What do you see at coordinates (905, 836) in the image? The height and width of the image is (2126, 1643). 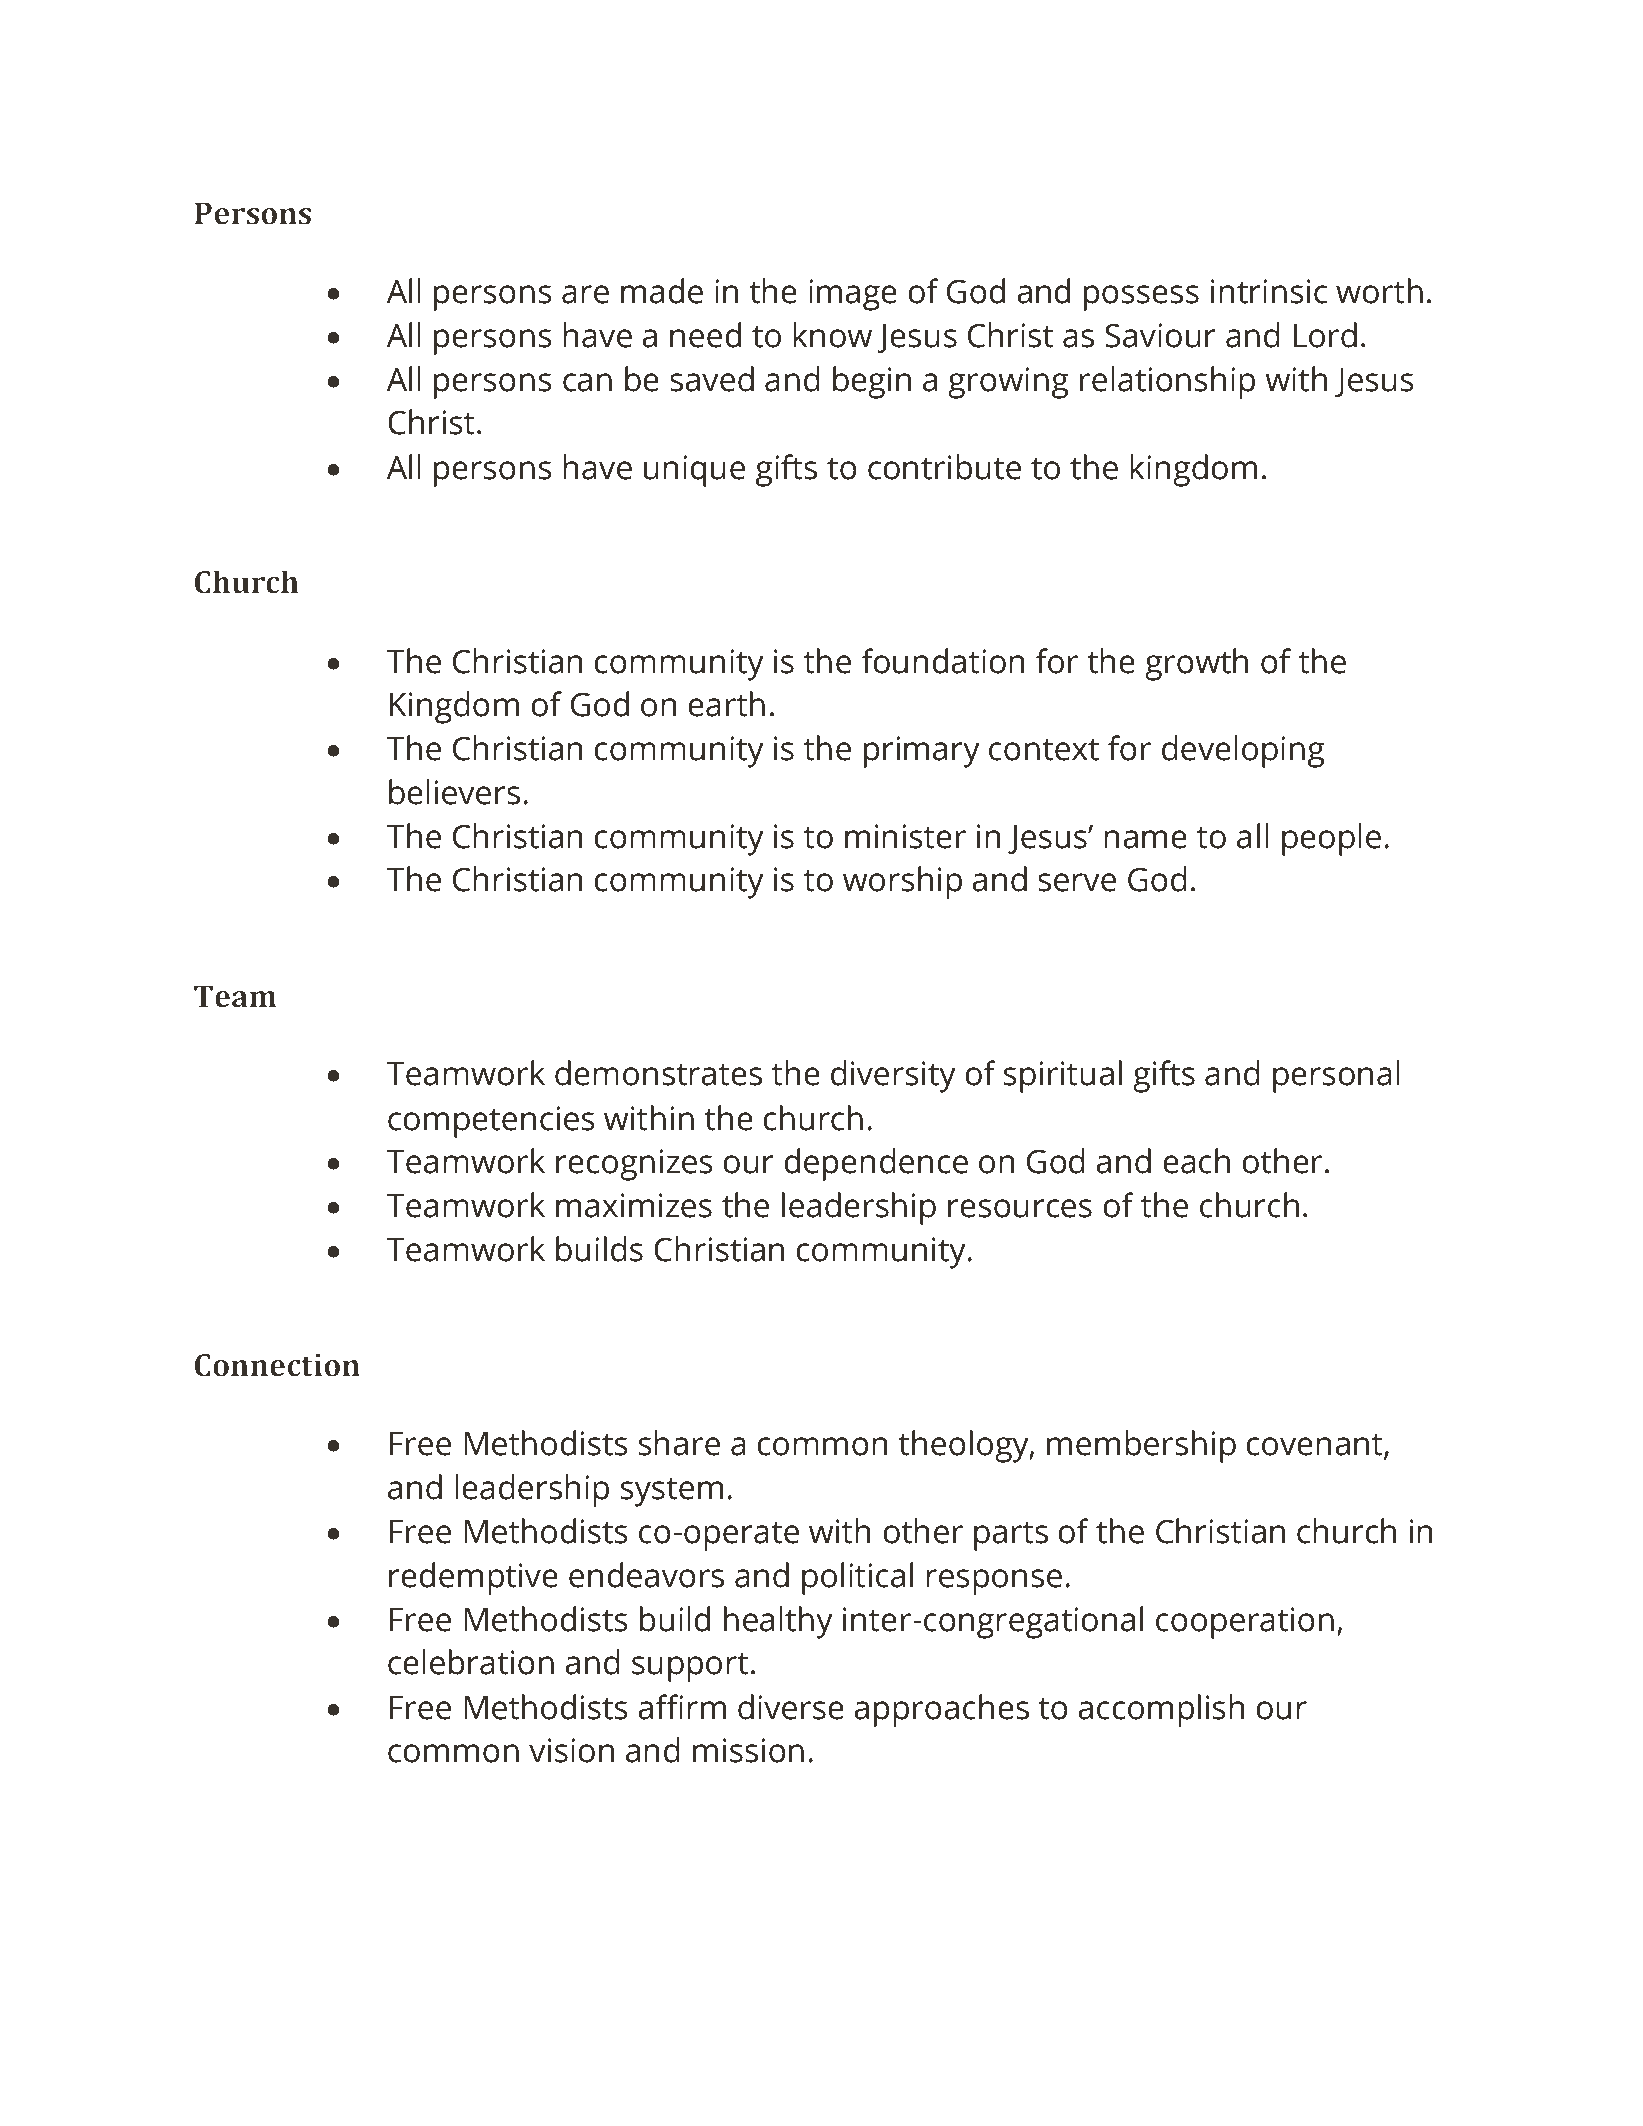 I see `minister` at bounding box center [905, 836].
